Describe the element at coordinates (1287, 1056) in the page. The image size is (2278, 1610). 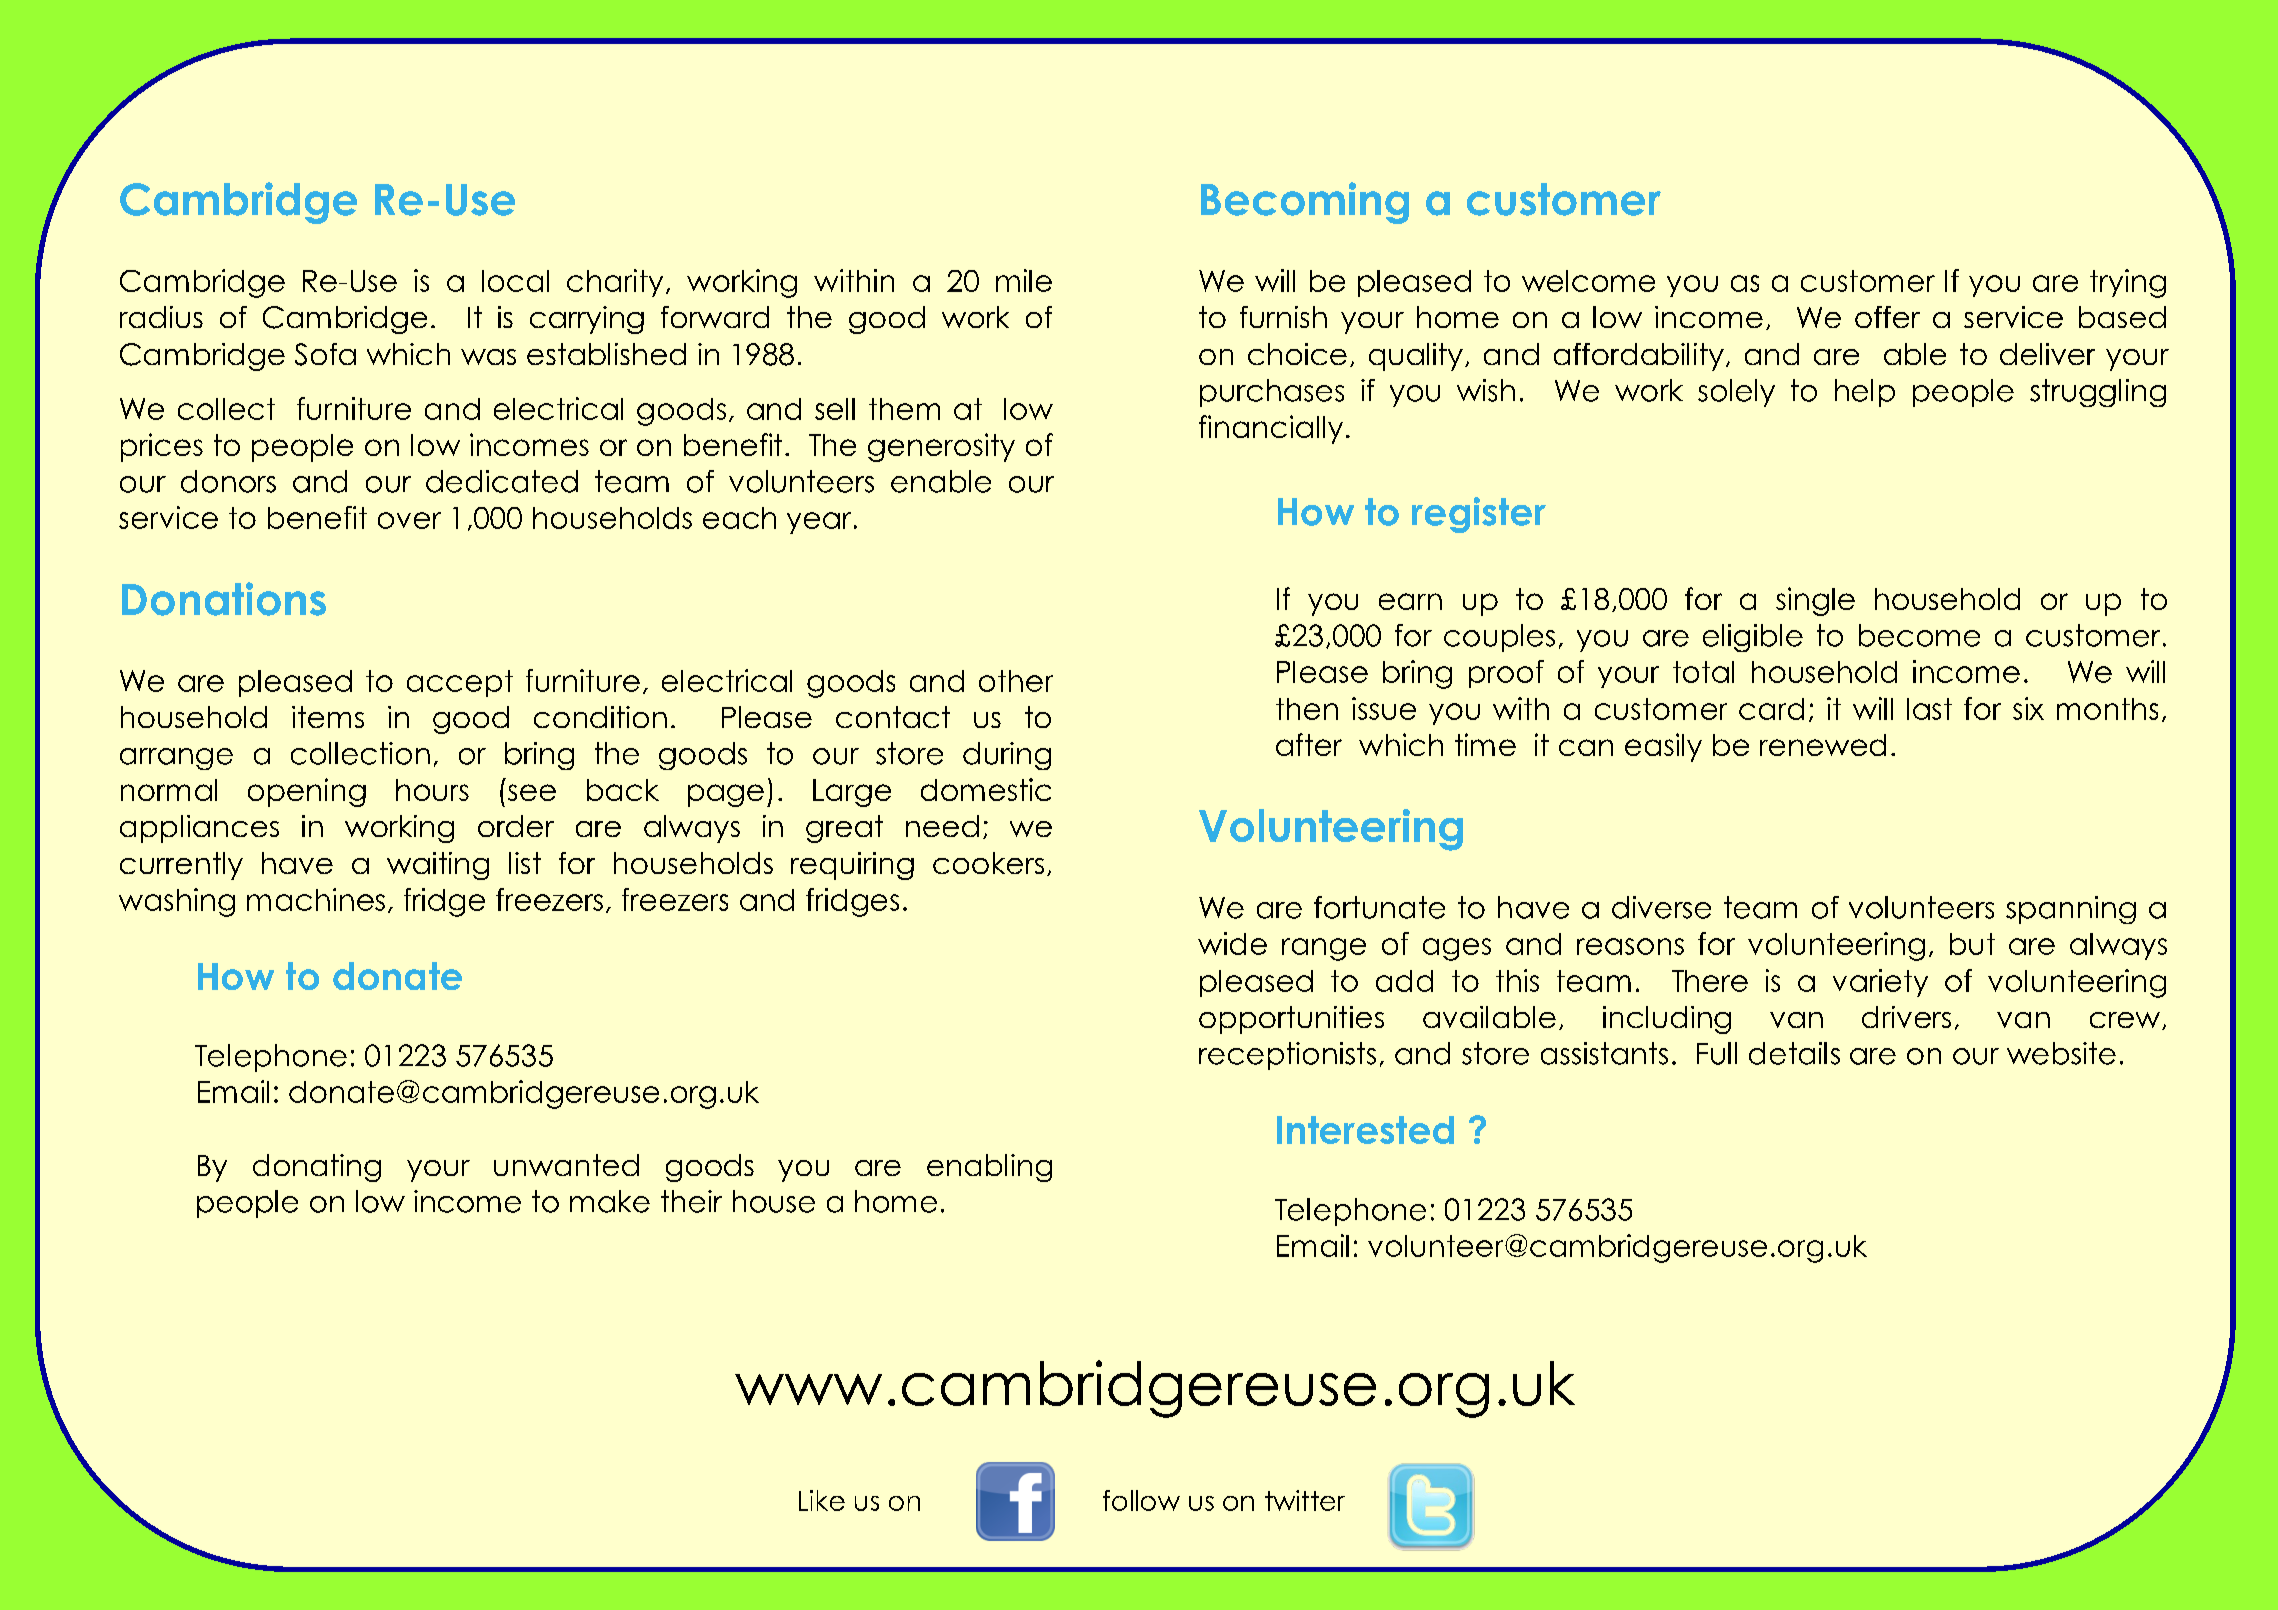
I see `receptionists` at that location.
